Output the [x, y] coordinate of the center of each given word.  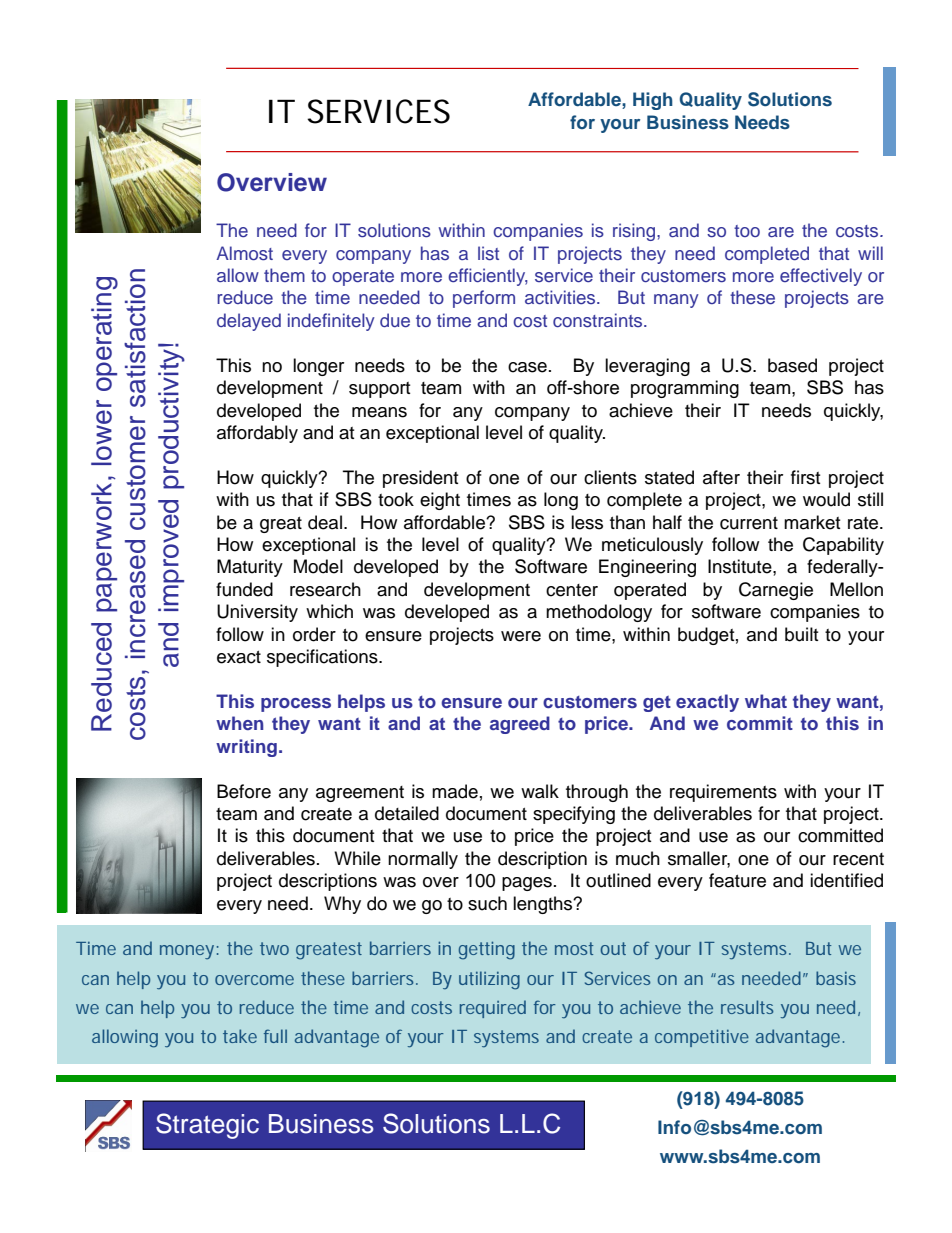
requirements [723, 793]
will [870, 253]
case [527, 367]
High [653, 101]
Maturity [250, 568]
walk [540, 791]
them [284, 275]
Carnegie [776, 591]
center [572, 590]
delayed [249, 322]
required [493, 1009]
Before [244, 791]
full [275, 1036]
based [792, 365]
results [747, 1007]
